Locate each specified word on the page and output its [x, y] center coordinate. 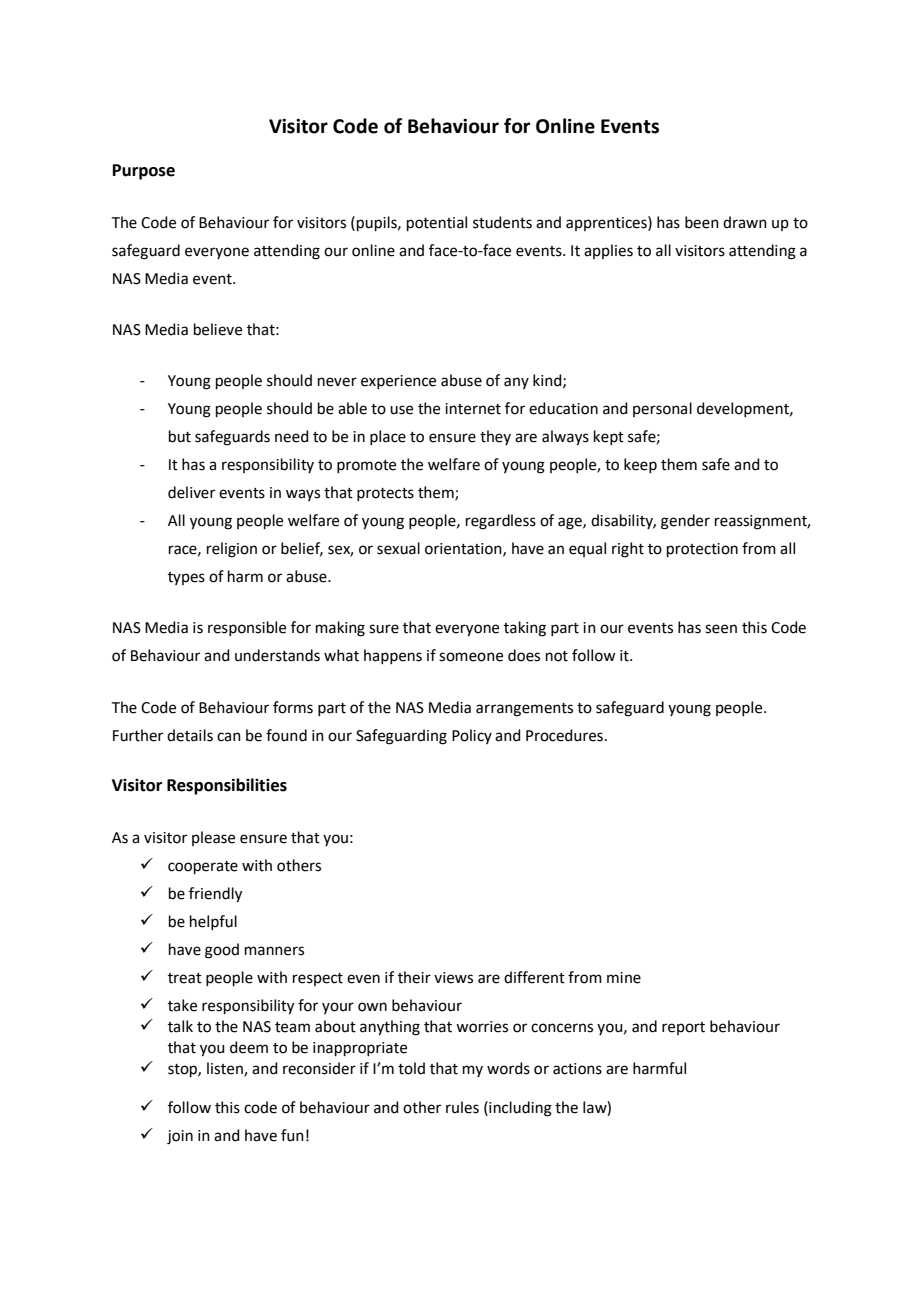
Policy [472, 736]
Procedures [564, 735]
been [702, 222]
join [180, 1137]
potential [437, 223]
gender [685, 522]
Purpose [144, 172]
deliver [191, 492]
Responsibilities [227, 786]
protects [385, 494]
